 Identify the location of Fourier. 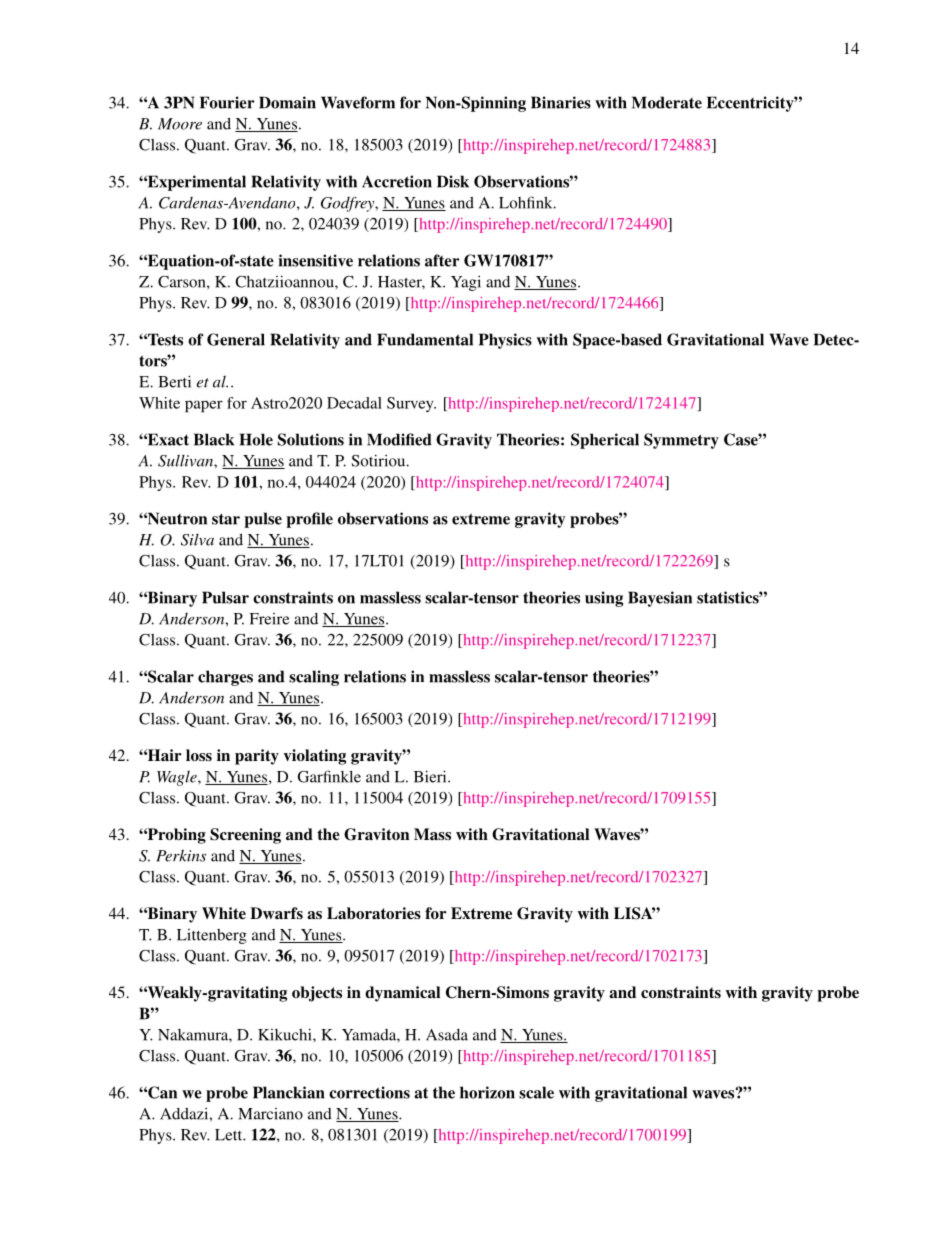
(227, 102).
